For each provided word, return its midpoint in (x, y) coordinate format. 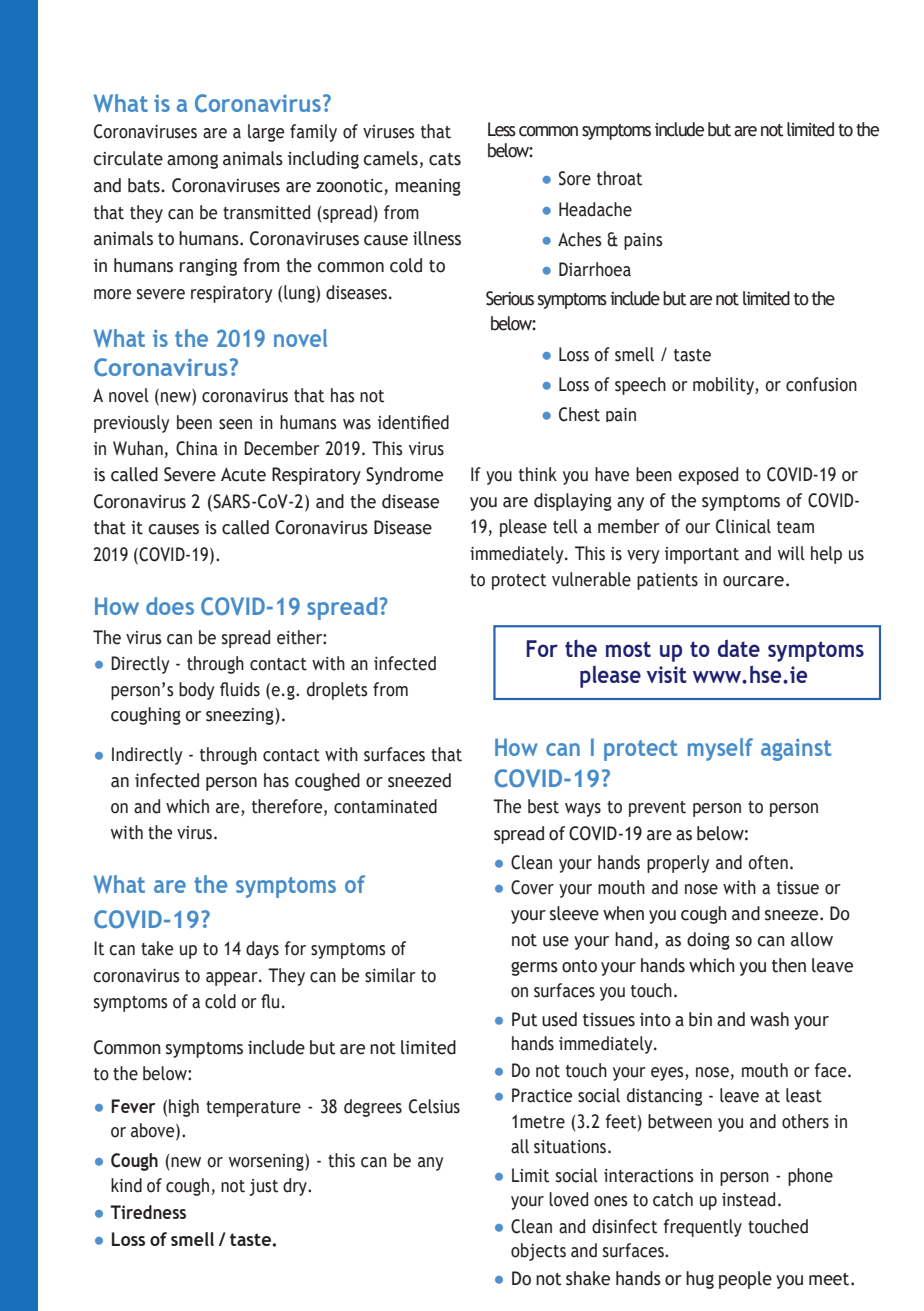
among (192, 162)
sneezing (241, 716)
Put (525, 1019)
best (543, 806)
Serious (510, 298)
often (768, 862)
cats (445, 159)
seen (235, 424)
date (739, 648)
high (184, 1108)
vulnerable (591, 579)
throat (619, 178)
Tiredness (148, 1212)
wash (769, 1019)
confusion (821, 384)
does (170, 606)
